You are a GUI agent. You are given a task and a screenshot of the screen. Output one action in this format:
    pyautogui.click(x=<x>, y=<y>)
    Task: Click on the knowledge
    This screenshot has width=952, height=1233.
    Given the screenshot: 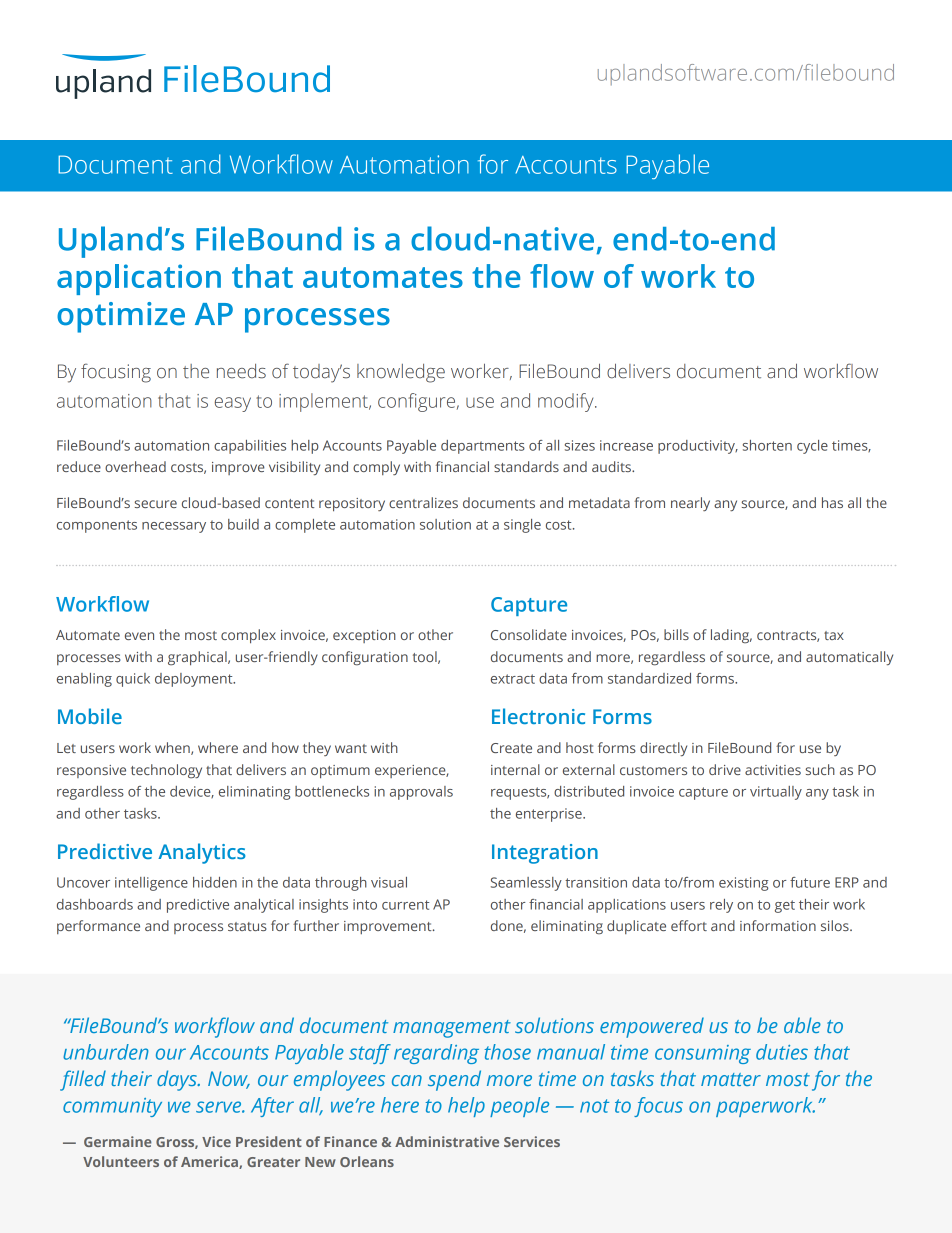 What is the action you would take?
    pyautogui.click(x=401, y=373)
